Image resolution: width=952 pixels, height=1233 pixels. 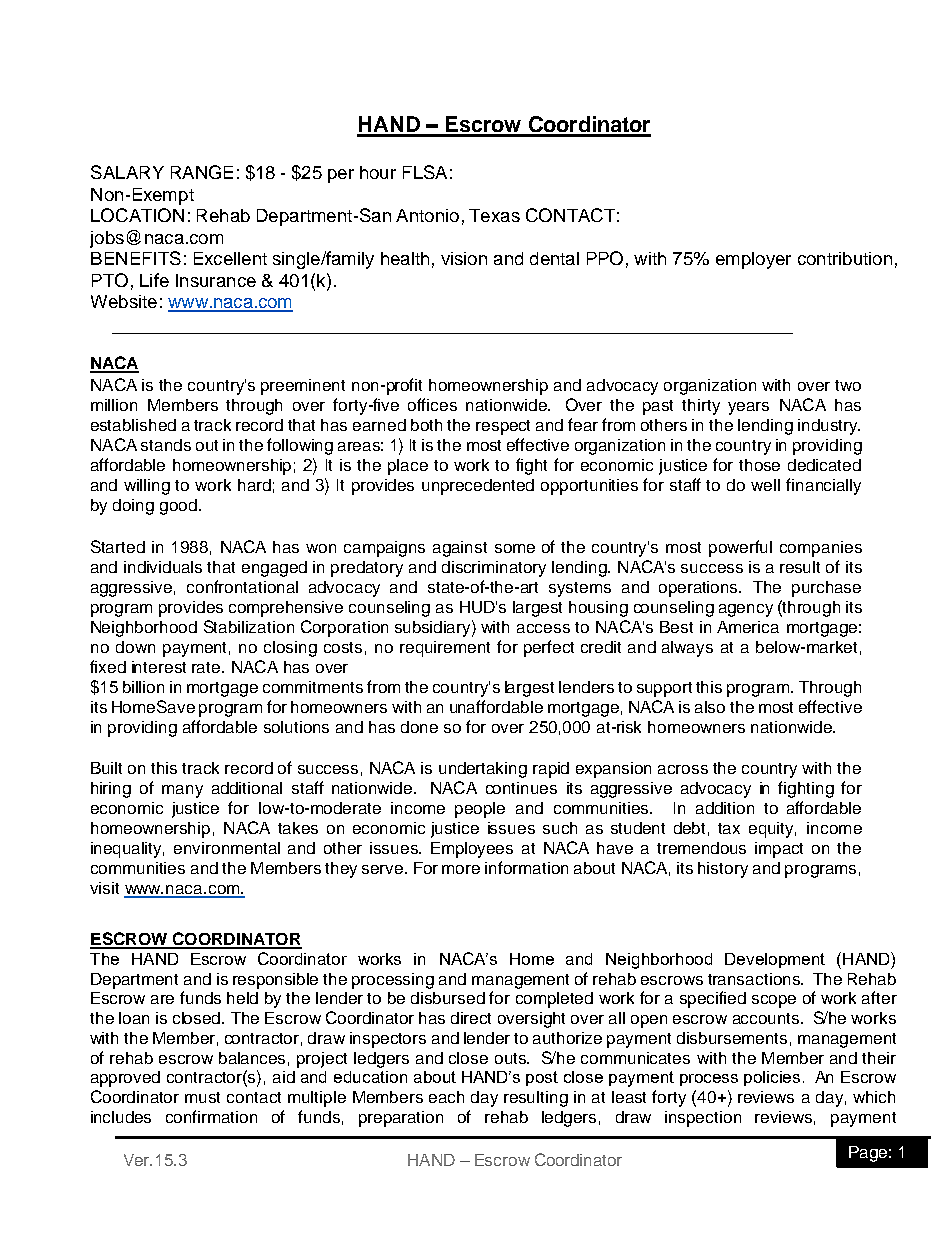 I want to click on Texas, so click(x=494, y=215).
